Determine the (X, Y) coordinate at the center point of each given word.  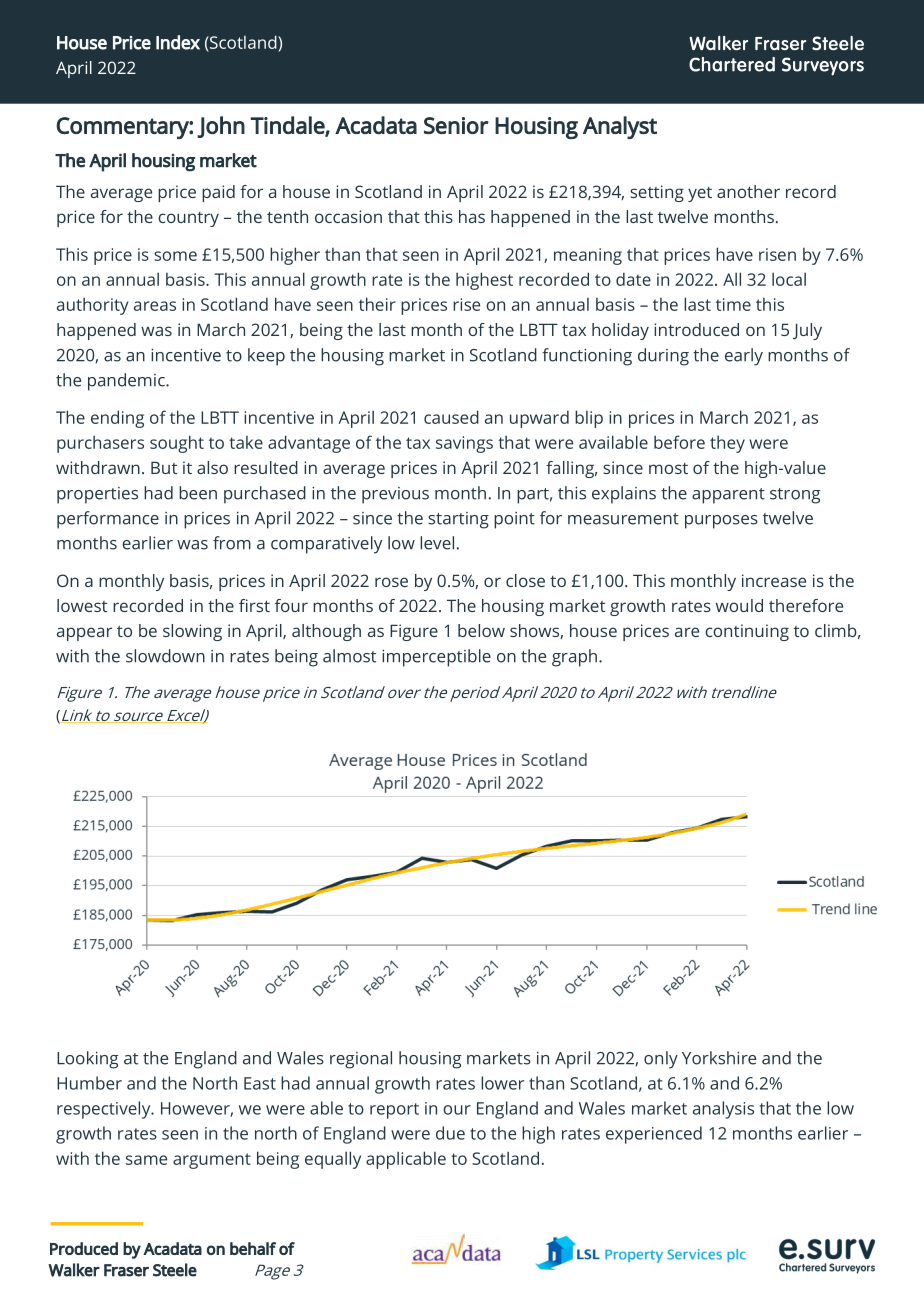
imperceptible (436, 658)
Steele (175, 1270)
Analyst (620, 127)
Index (178, 42)
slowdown (165, 656)
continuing (747, 632)
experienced (654, 1135)
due (450, 1133)
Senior (456, 125)
